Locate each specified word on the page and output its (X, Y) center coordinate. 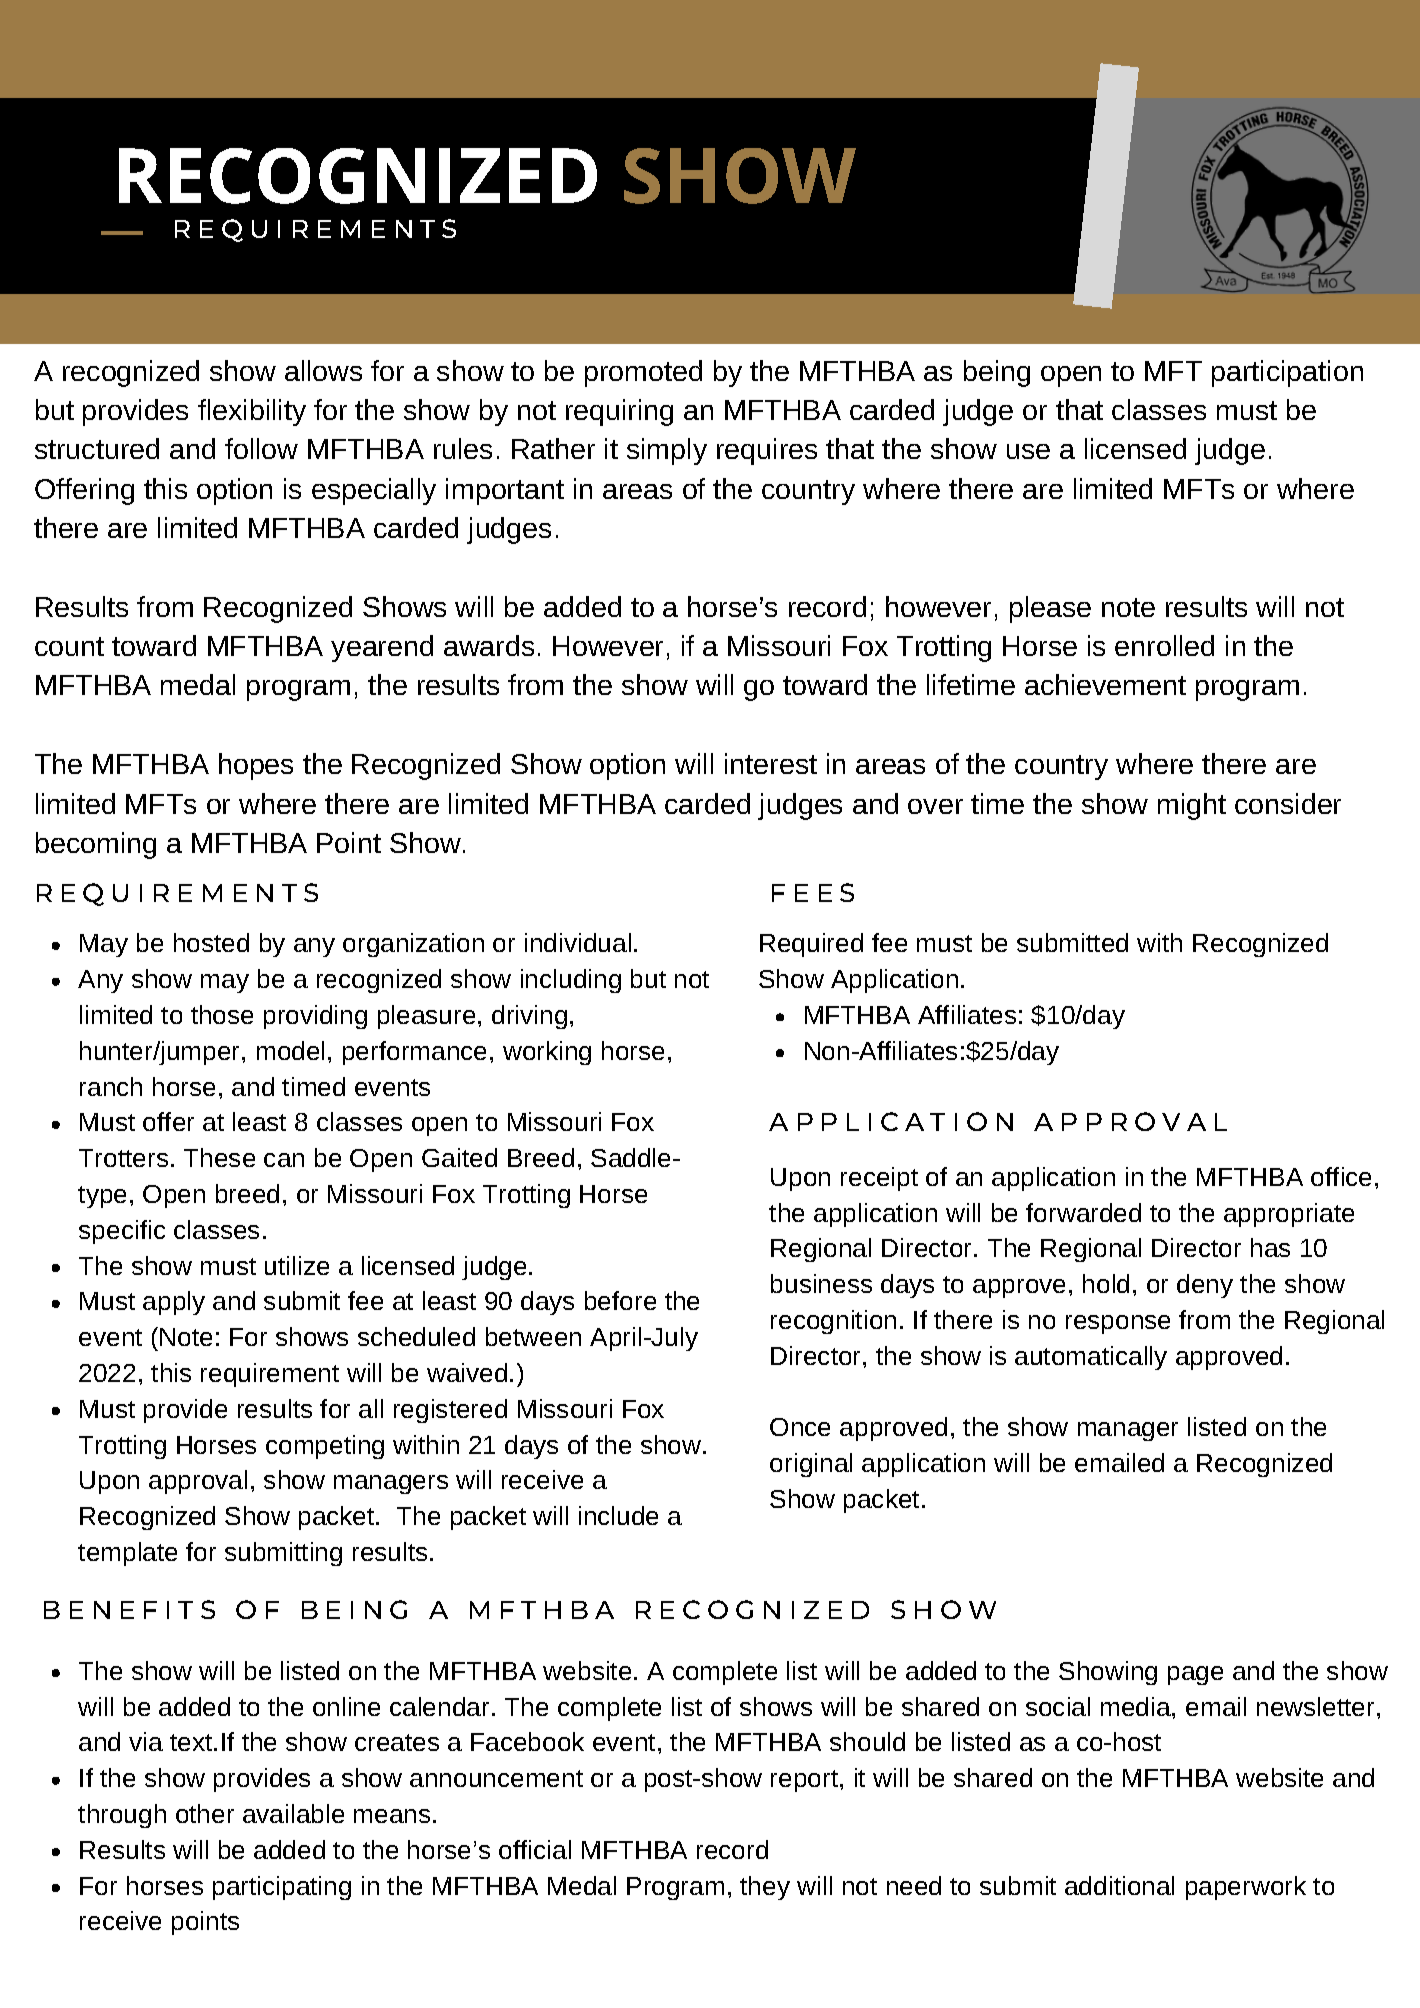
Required (811, 945)
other (205, 1813)
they (765, 1888)
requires (767, 451)
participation (1287, 373)
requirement (270, 1375)
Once (800, 1427)
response (1118, 1324)
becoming (96, 845)
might (1192, 806)
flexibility (252, 412)
